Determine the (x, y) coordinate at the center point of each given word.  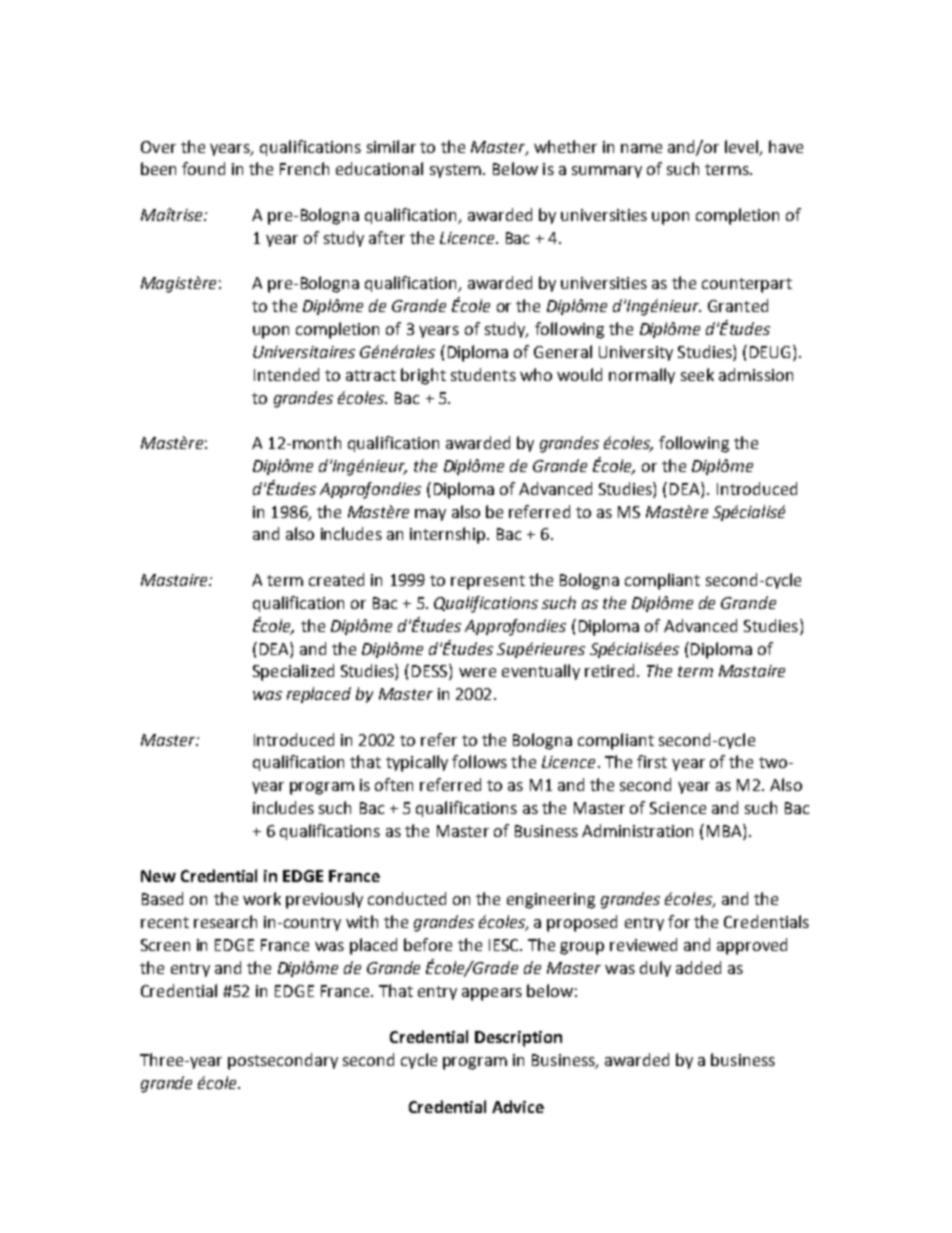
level (741, 146)
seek (697, 374)
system (455, 171)
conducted (407, 898)
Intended (286, 374)
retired (609, 670)
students (483, 374)
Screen (165, 945)
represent (488, 582)
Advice (518, 1106)
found (203, 168)
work (262, 898)
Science (678, 808)
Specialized (293, 672)
